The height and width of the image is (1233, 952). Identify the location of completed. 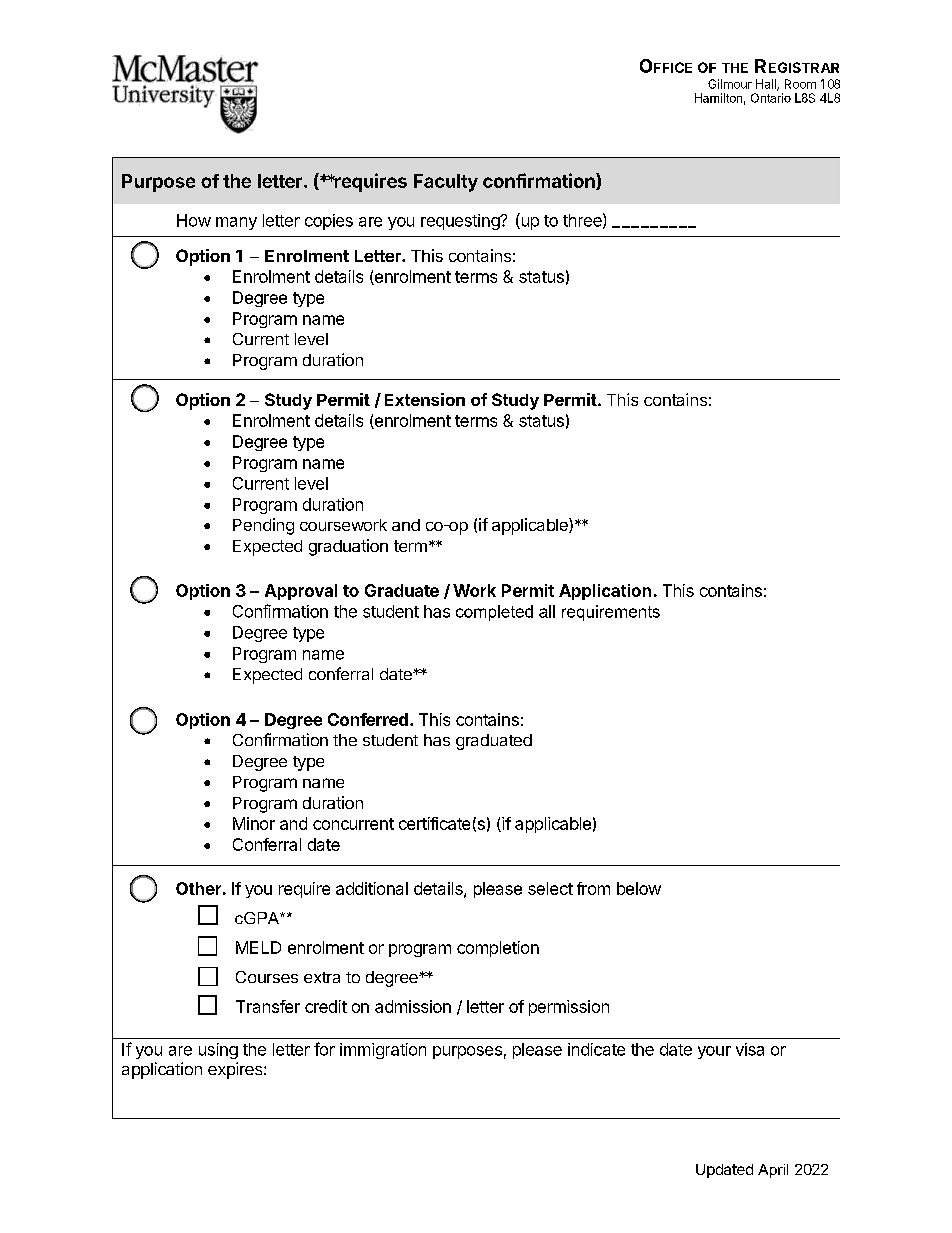
(494, 613).
